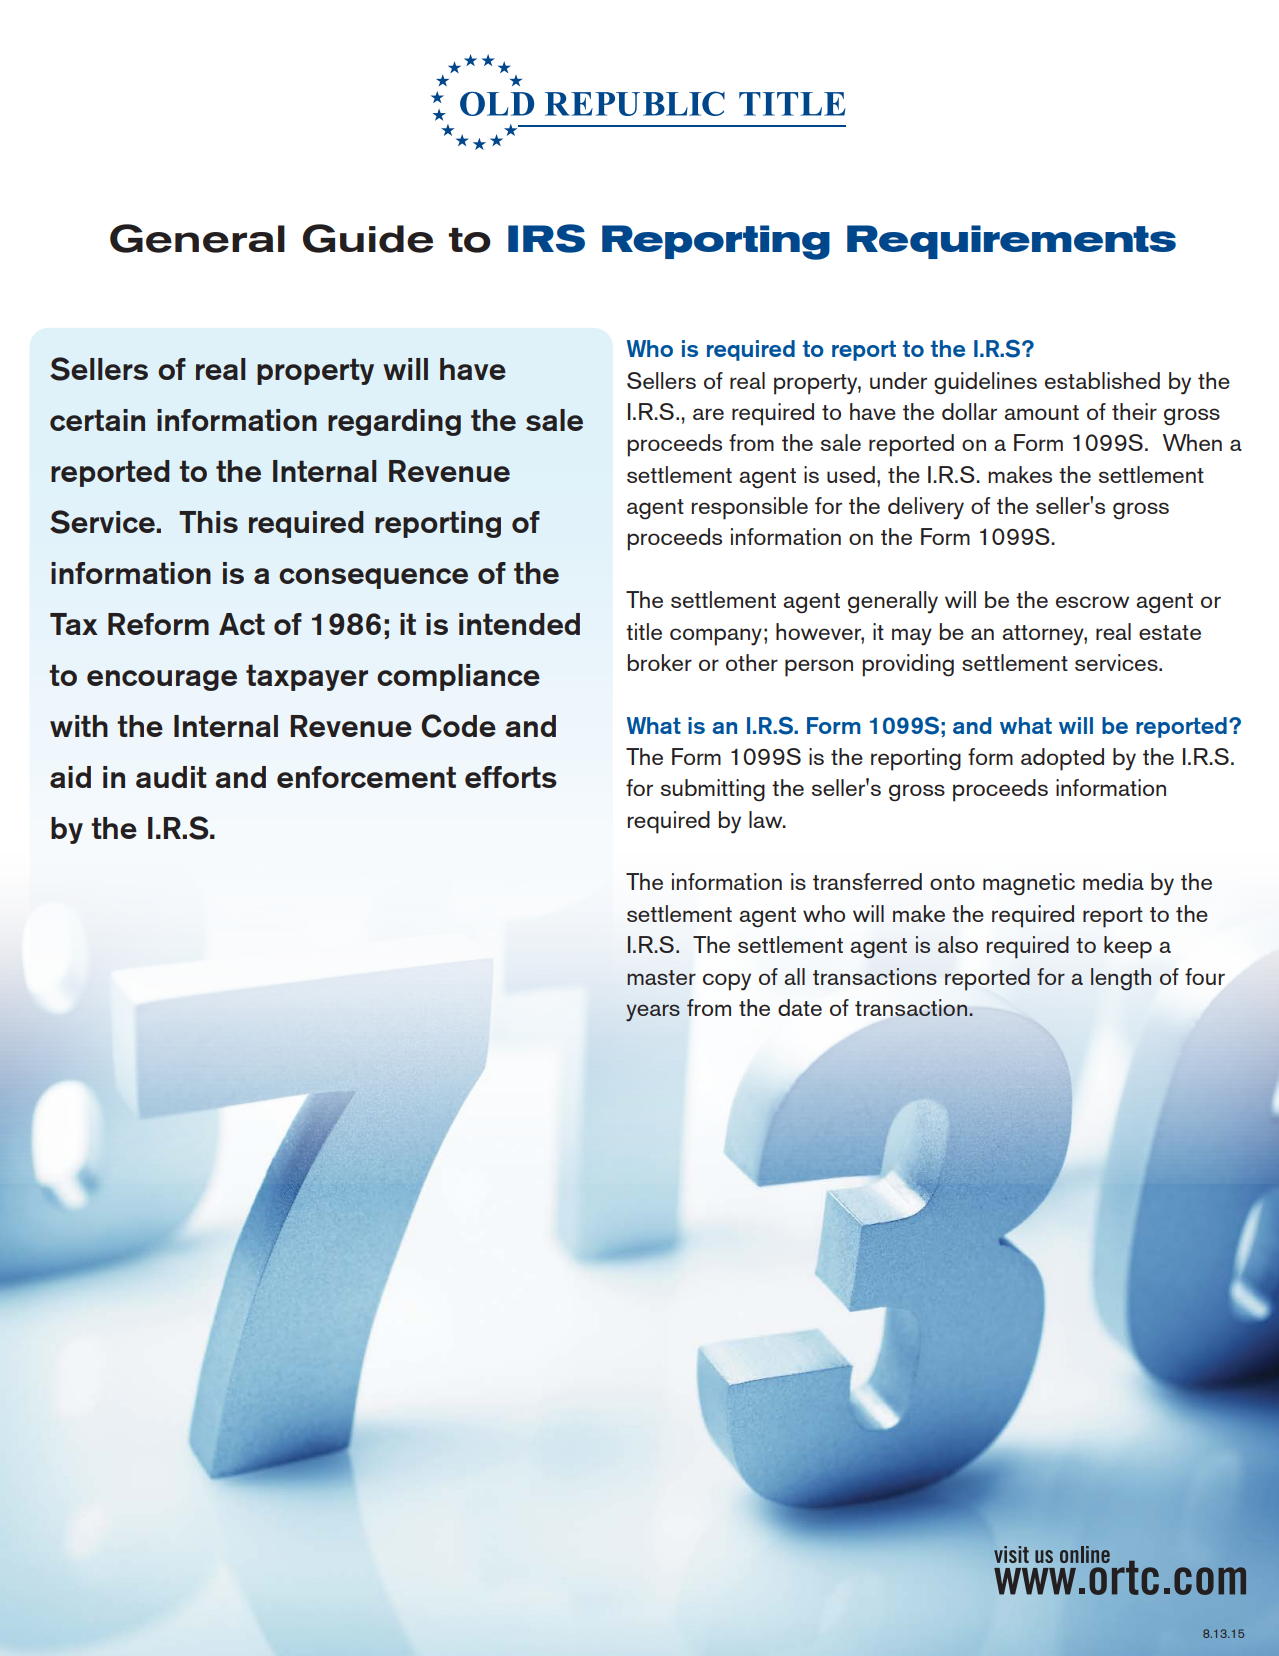  What do you see at coordinates (1011, 242) in the document?
I see `Requirements` at bounding box center [1011, 242].
